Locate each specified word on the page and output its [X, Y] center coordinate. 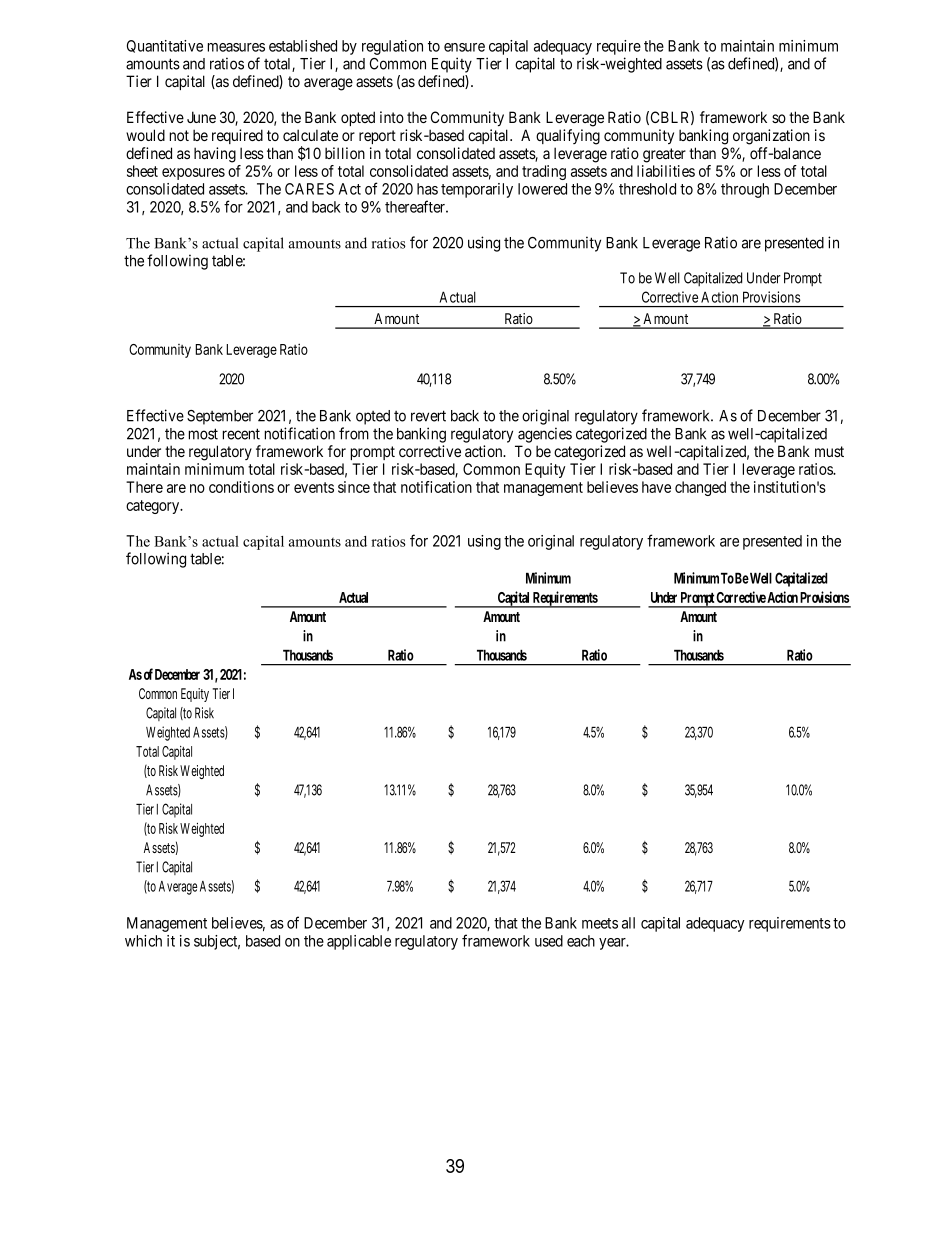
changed [700, 488]
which [143, 941]
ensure [464, 47]
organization [771, 137]
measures [236, 47]
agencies [545, 435]
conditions [241, 487]
